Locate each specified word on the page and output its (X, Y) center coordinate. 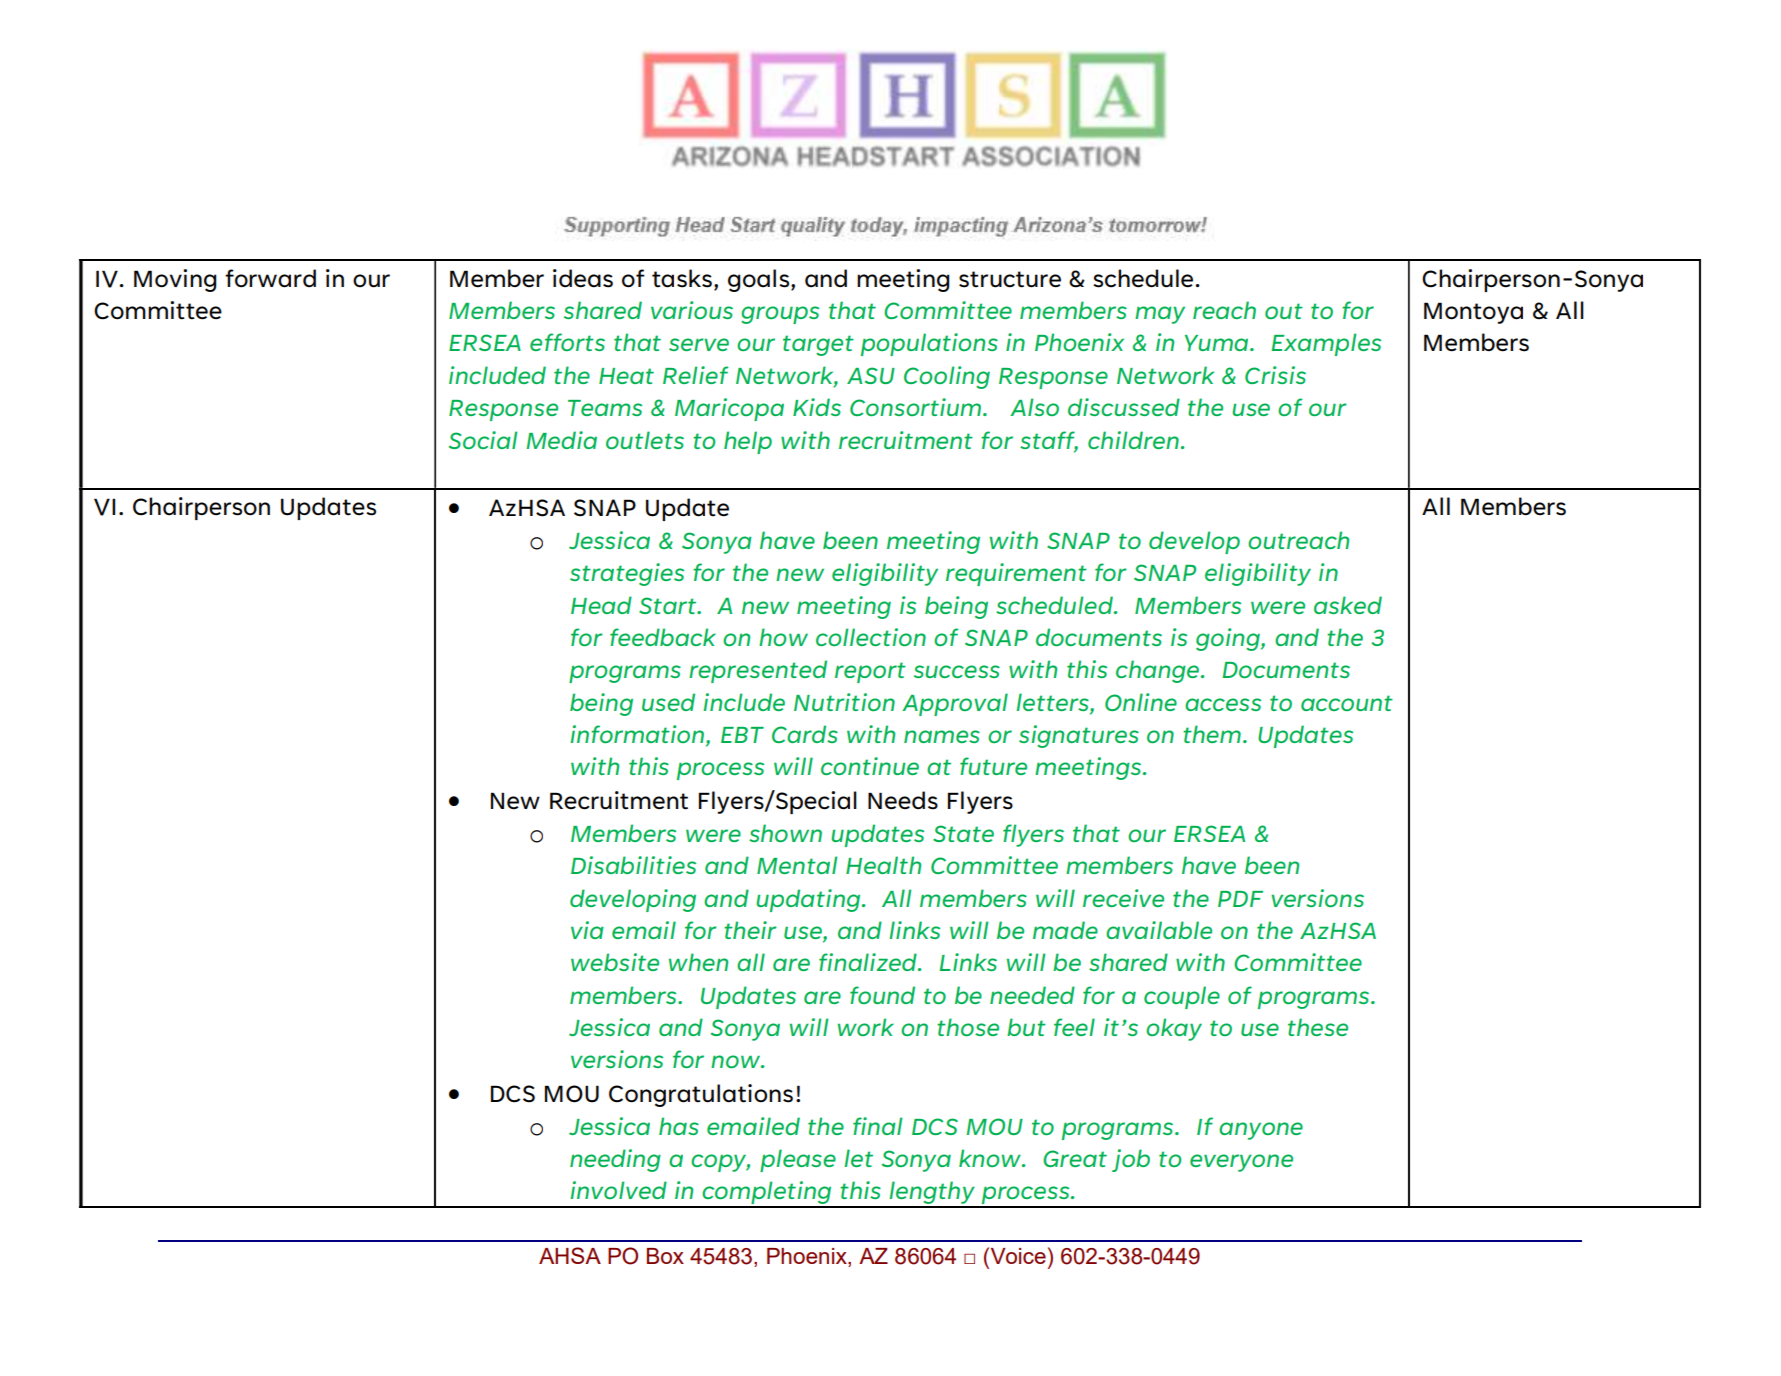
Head (601, 605)
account (1347, 703)
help (748, 442)
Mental (797, 865)
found (882, 995)
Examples (1326, 344)
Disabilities (633, 865)
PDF (1240, 899)
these (1318, 1027)
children (1133, 440)
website (615, 962)
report (870, 672)
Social (483, 440)
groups (780, 315)
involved (619, 1190)
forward (270, 278)
